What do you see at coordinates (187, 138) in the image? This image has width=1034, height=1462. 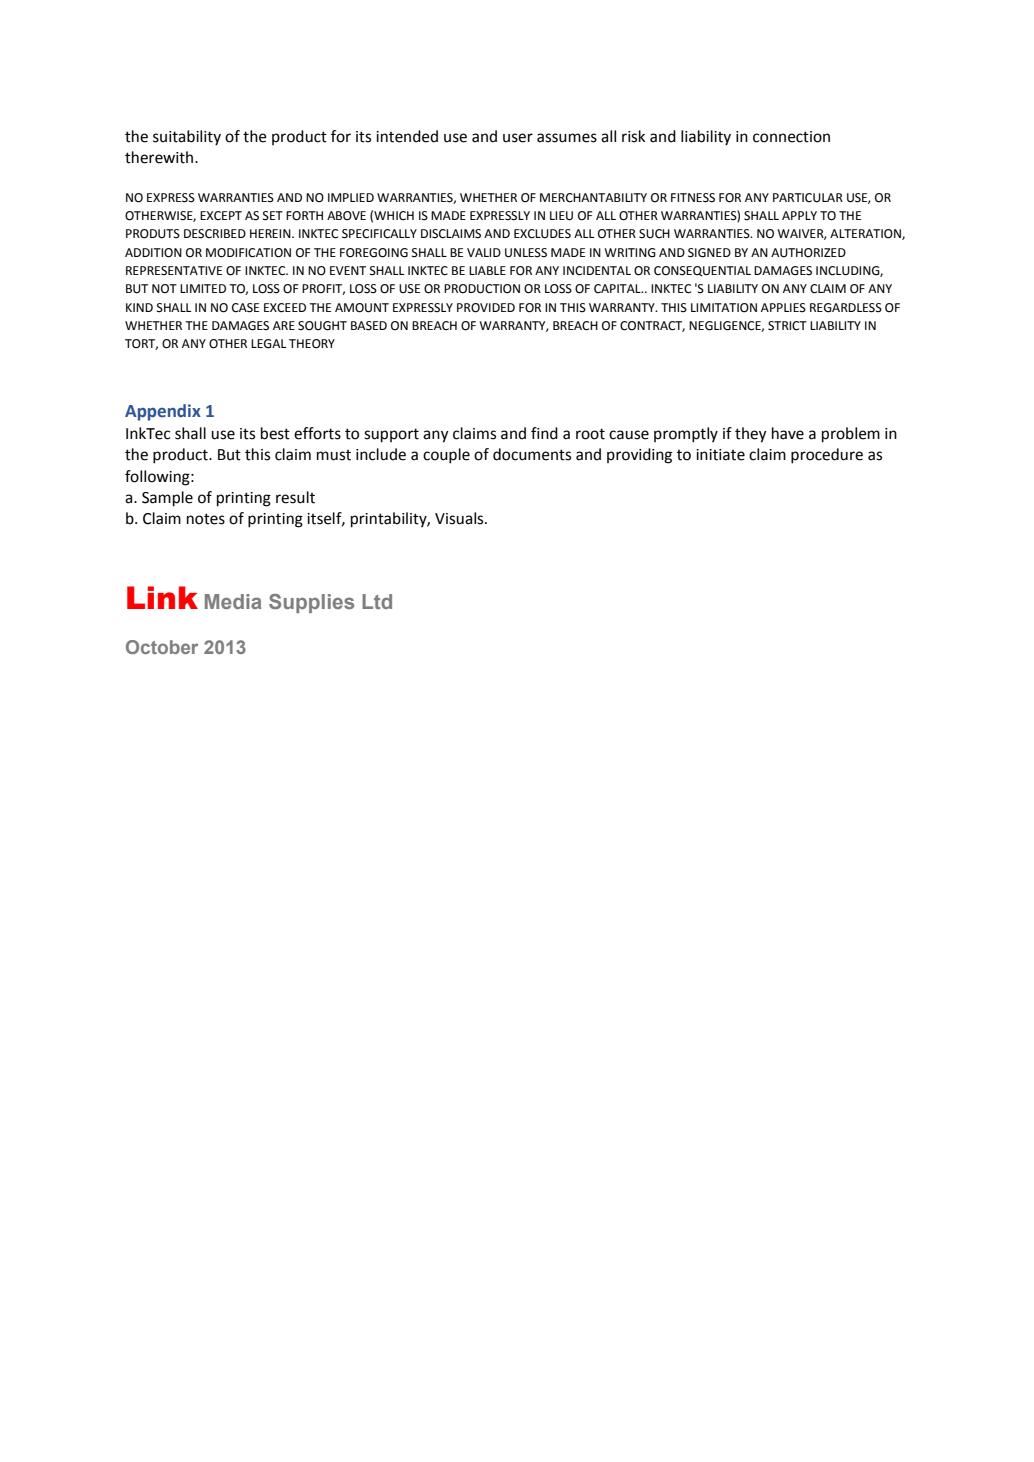 I see `suitability` at bounding box center [187, 138].
